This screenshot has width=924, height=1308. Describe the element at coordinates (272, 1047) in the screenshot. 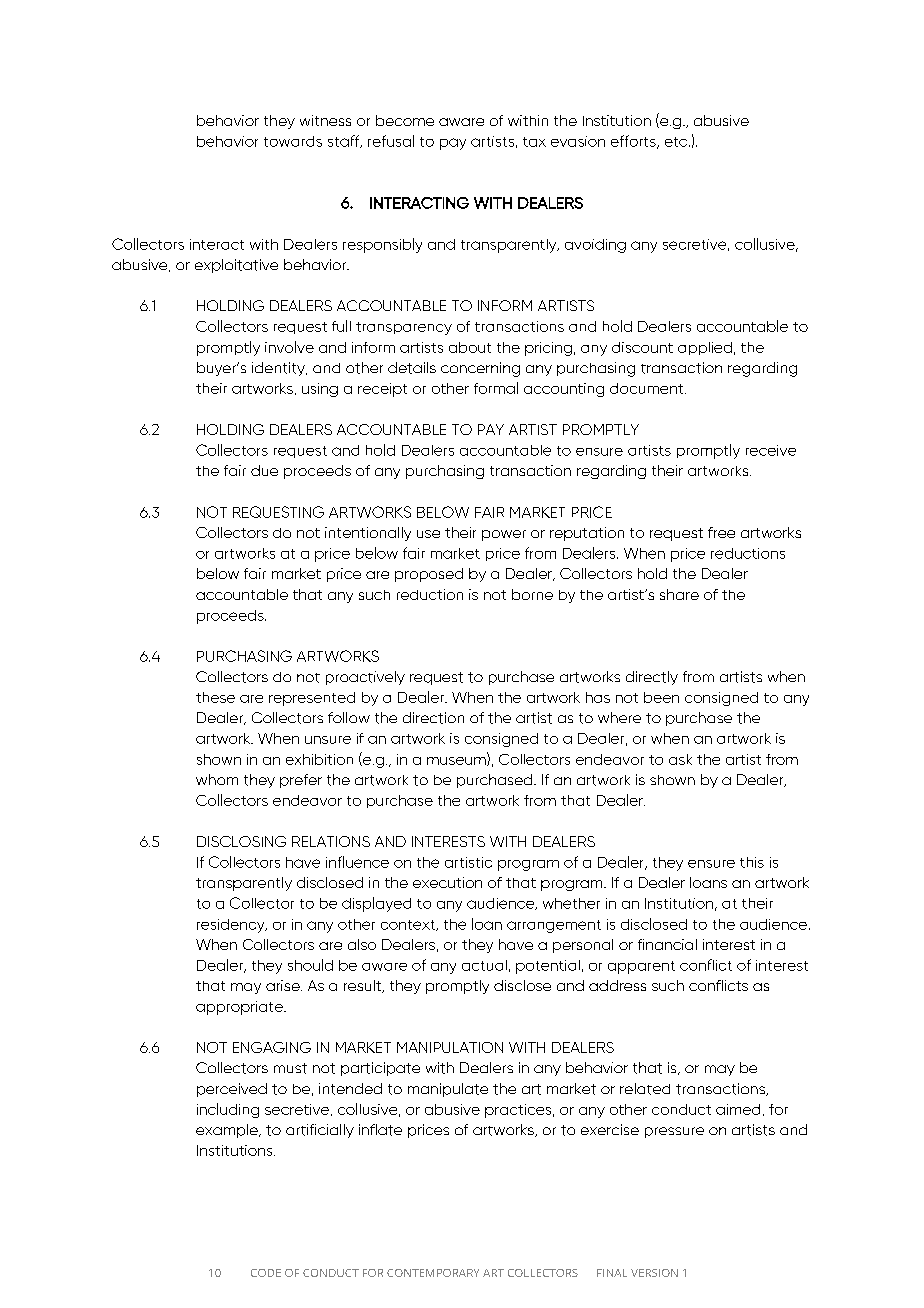

I see `ENGAGING` at that location.
